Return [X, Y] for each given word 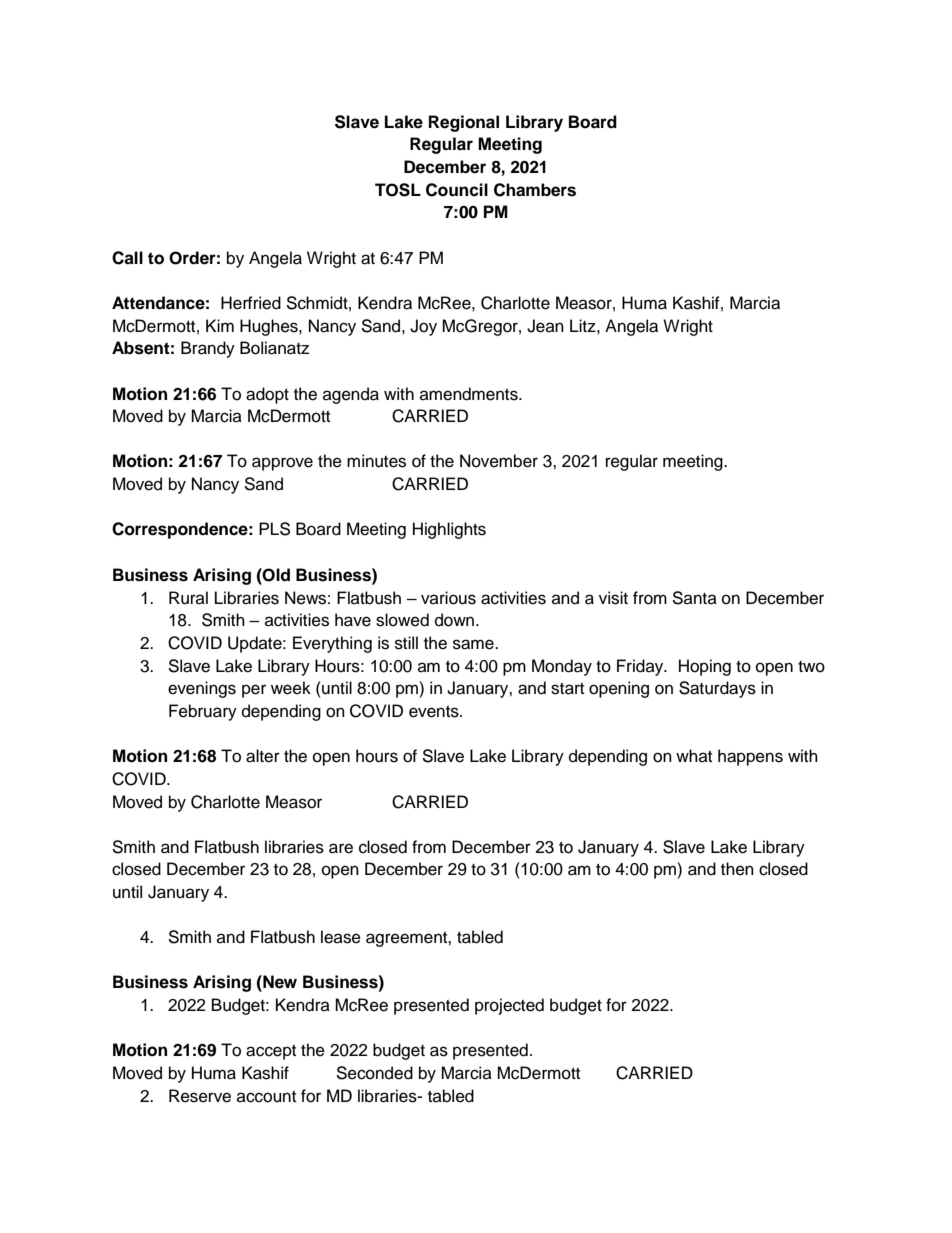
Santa [694, 598]
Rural [188, 598]
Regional [464, 123]
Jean [545, 326]
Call [127, 258]
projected [509, 1006]
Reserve [200, 1096]
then [737, 869]
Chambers [535, 190]
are [341, 848]
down [454, 620]
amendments [470, 394]
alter [263, 756]
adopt [267, 395]
